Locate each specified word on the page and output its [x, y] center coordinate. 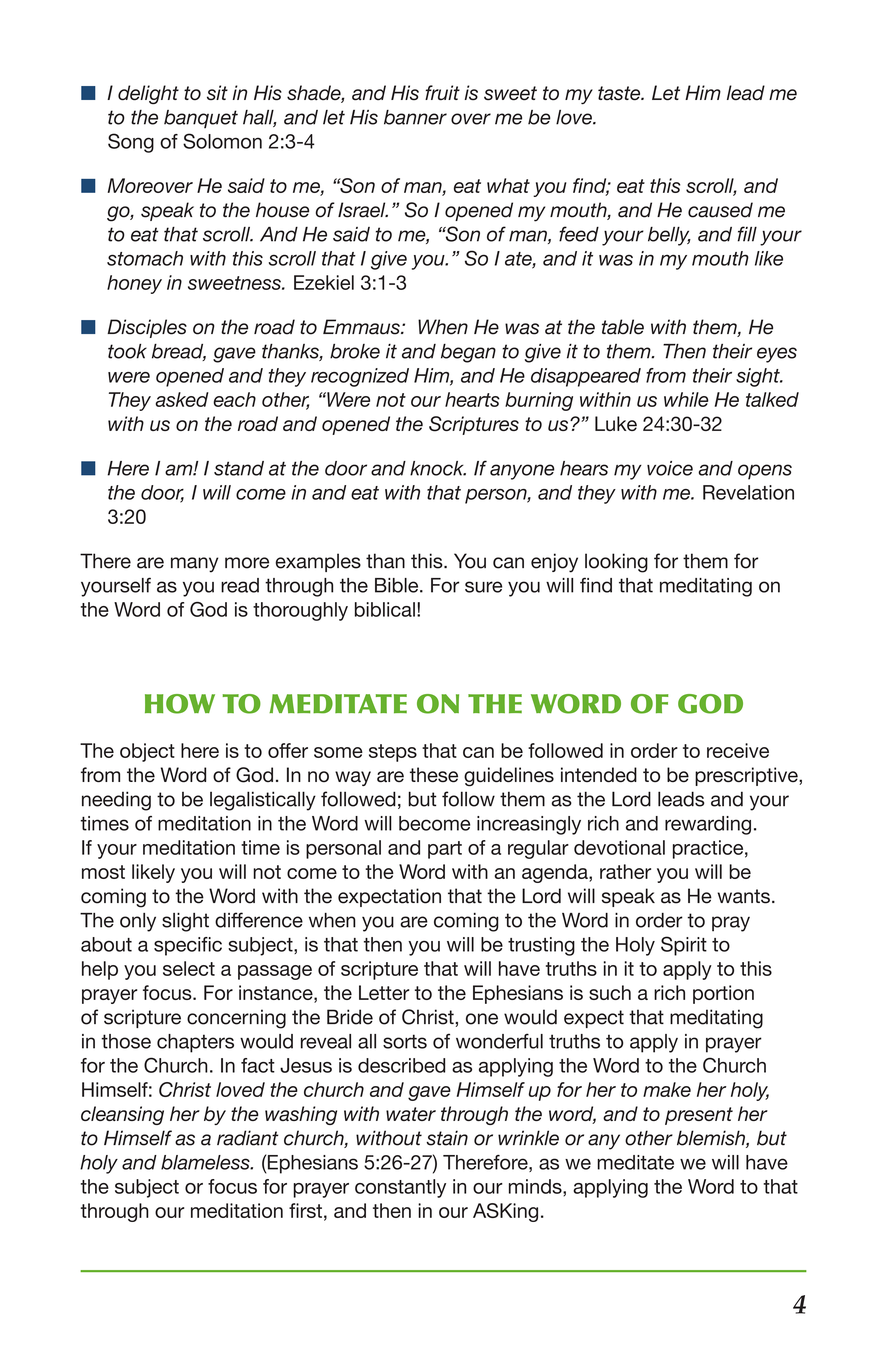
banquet [201, 119]
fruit [442, 93]
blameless [206, 1162]
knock [438, 468]
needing [116, 801]
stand [239, 468]
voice [670, 468]
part [445, 850]
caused [720, 210]
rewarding [708, 825]
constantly [400, 1188]
